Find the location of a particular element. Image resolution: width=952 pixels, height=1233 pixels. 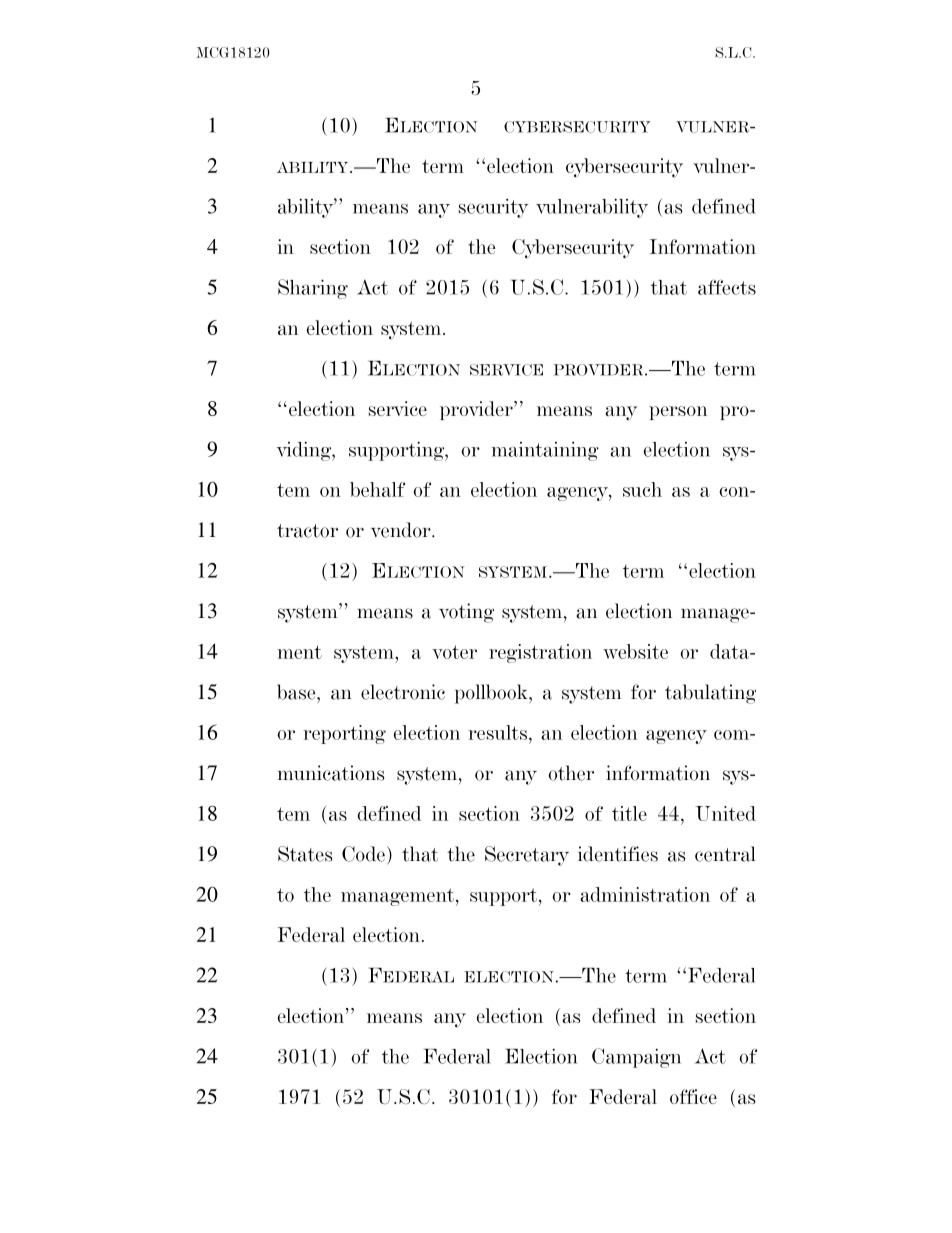

affects is located at coordinates (727, 287).
